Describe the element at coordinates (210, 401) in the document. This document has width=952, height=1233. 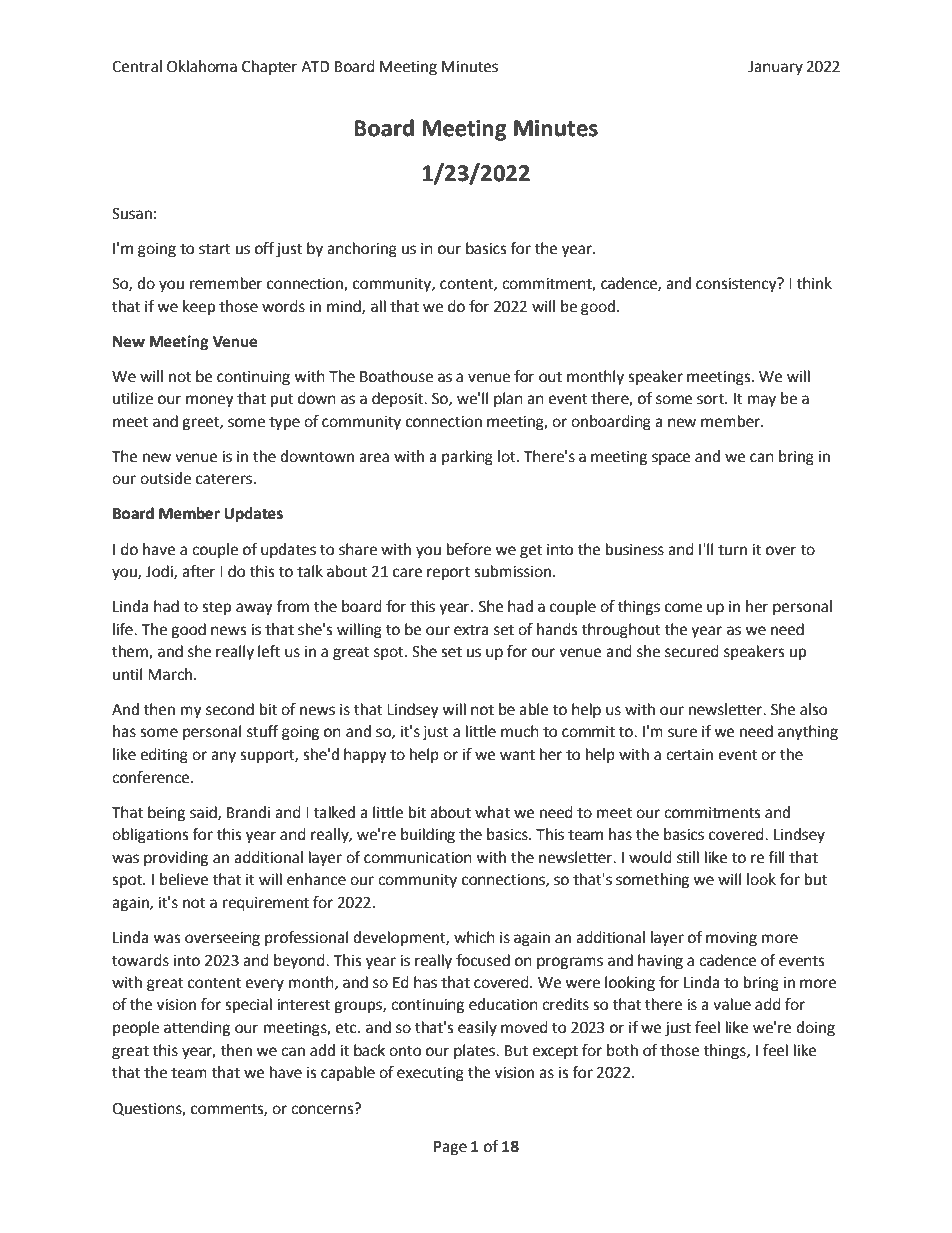
I see `money` at that location.
